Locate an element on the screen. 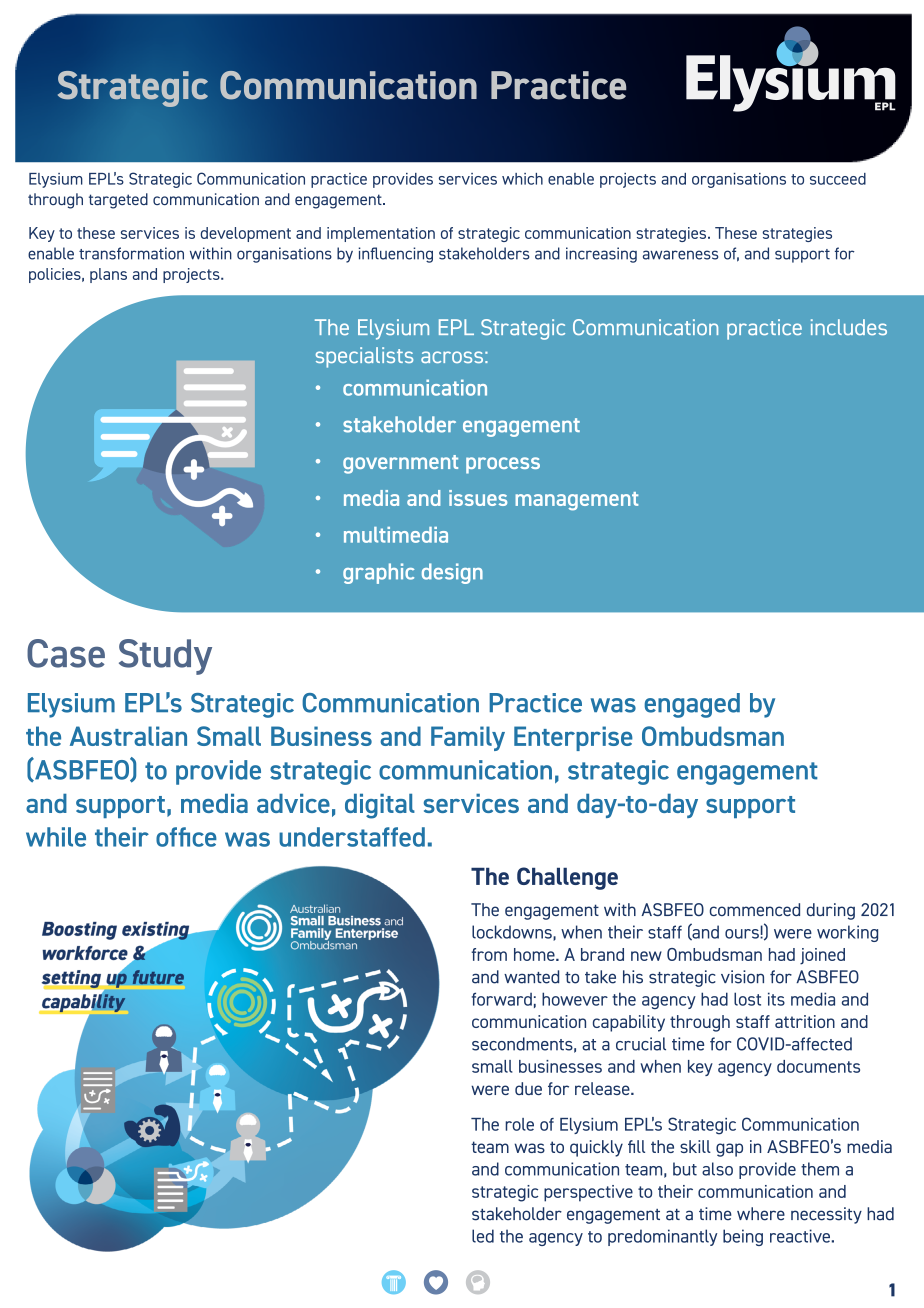  Challenge is located at coordinates (567, 878).
